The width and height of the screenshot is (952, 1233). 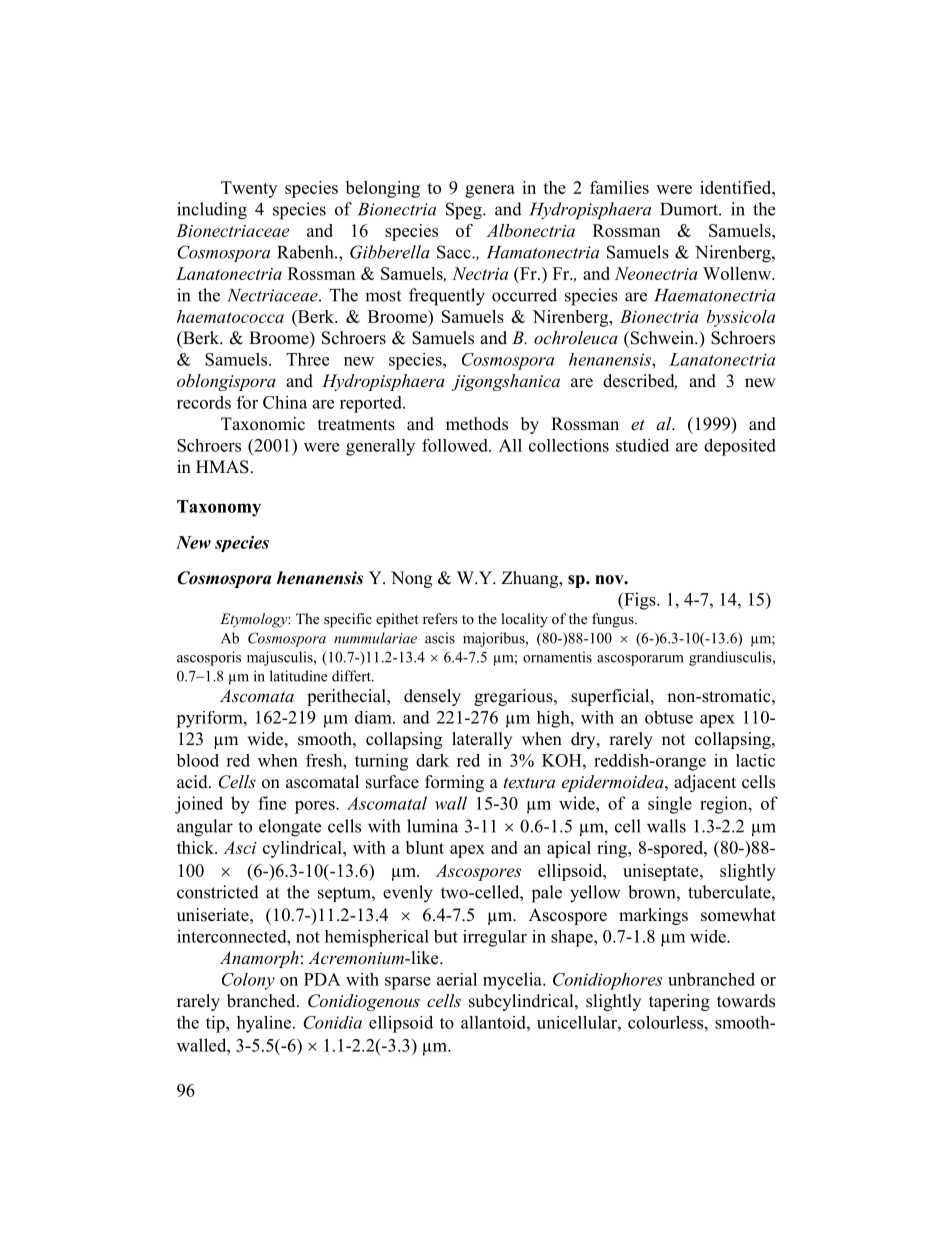 I want to click on followed, so click(x=456, y=445).
